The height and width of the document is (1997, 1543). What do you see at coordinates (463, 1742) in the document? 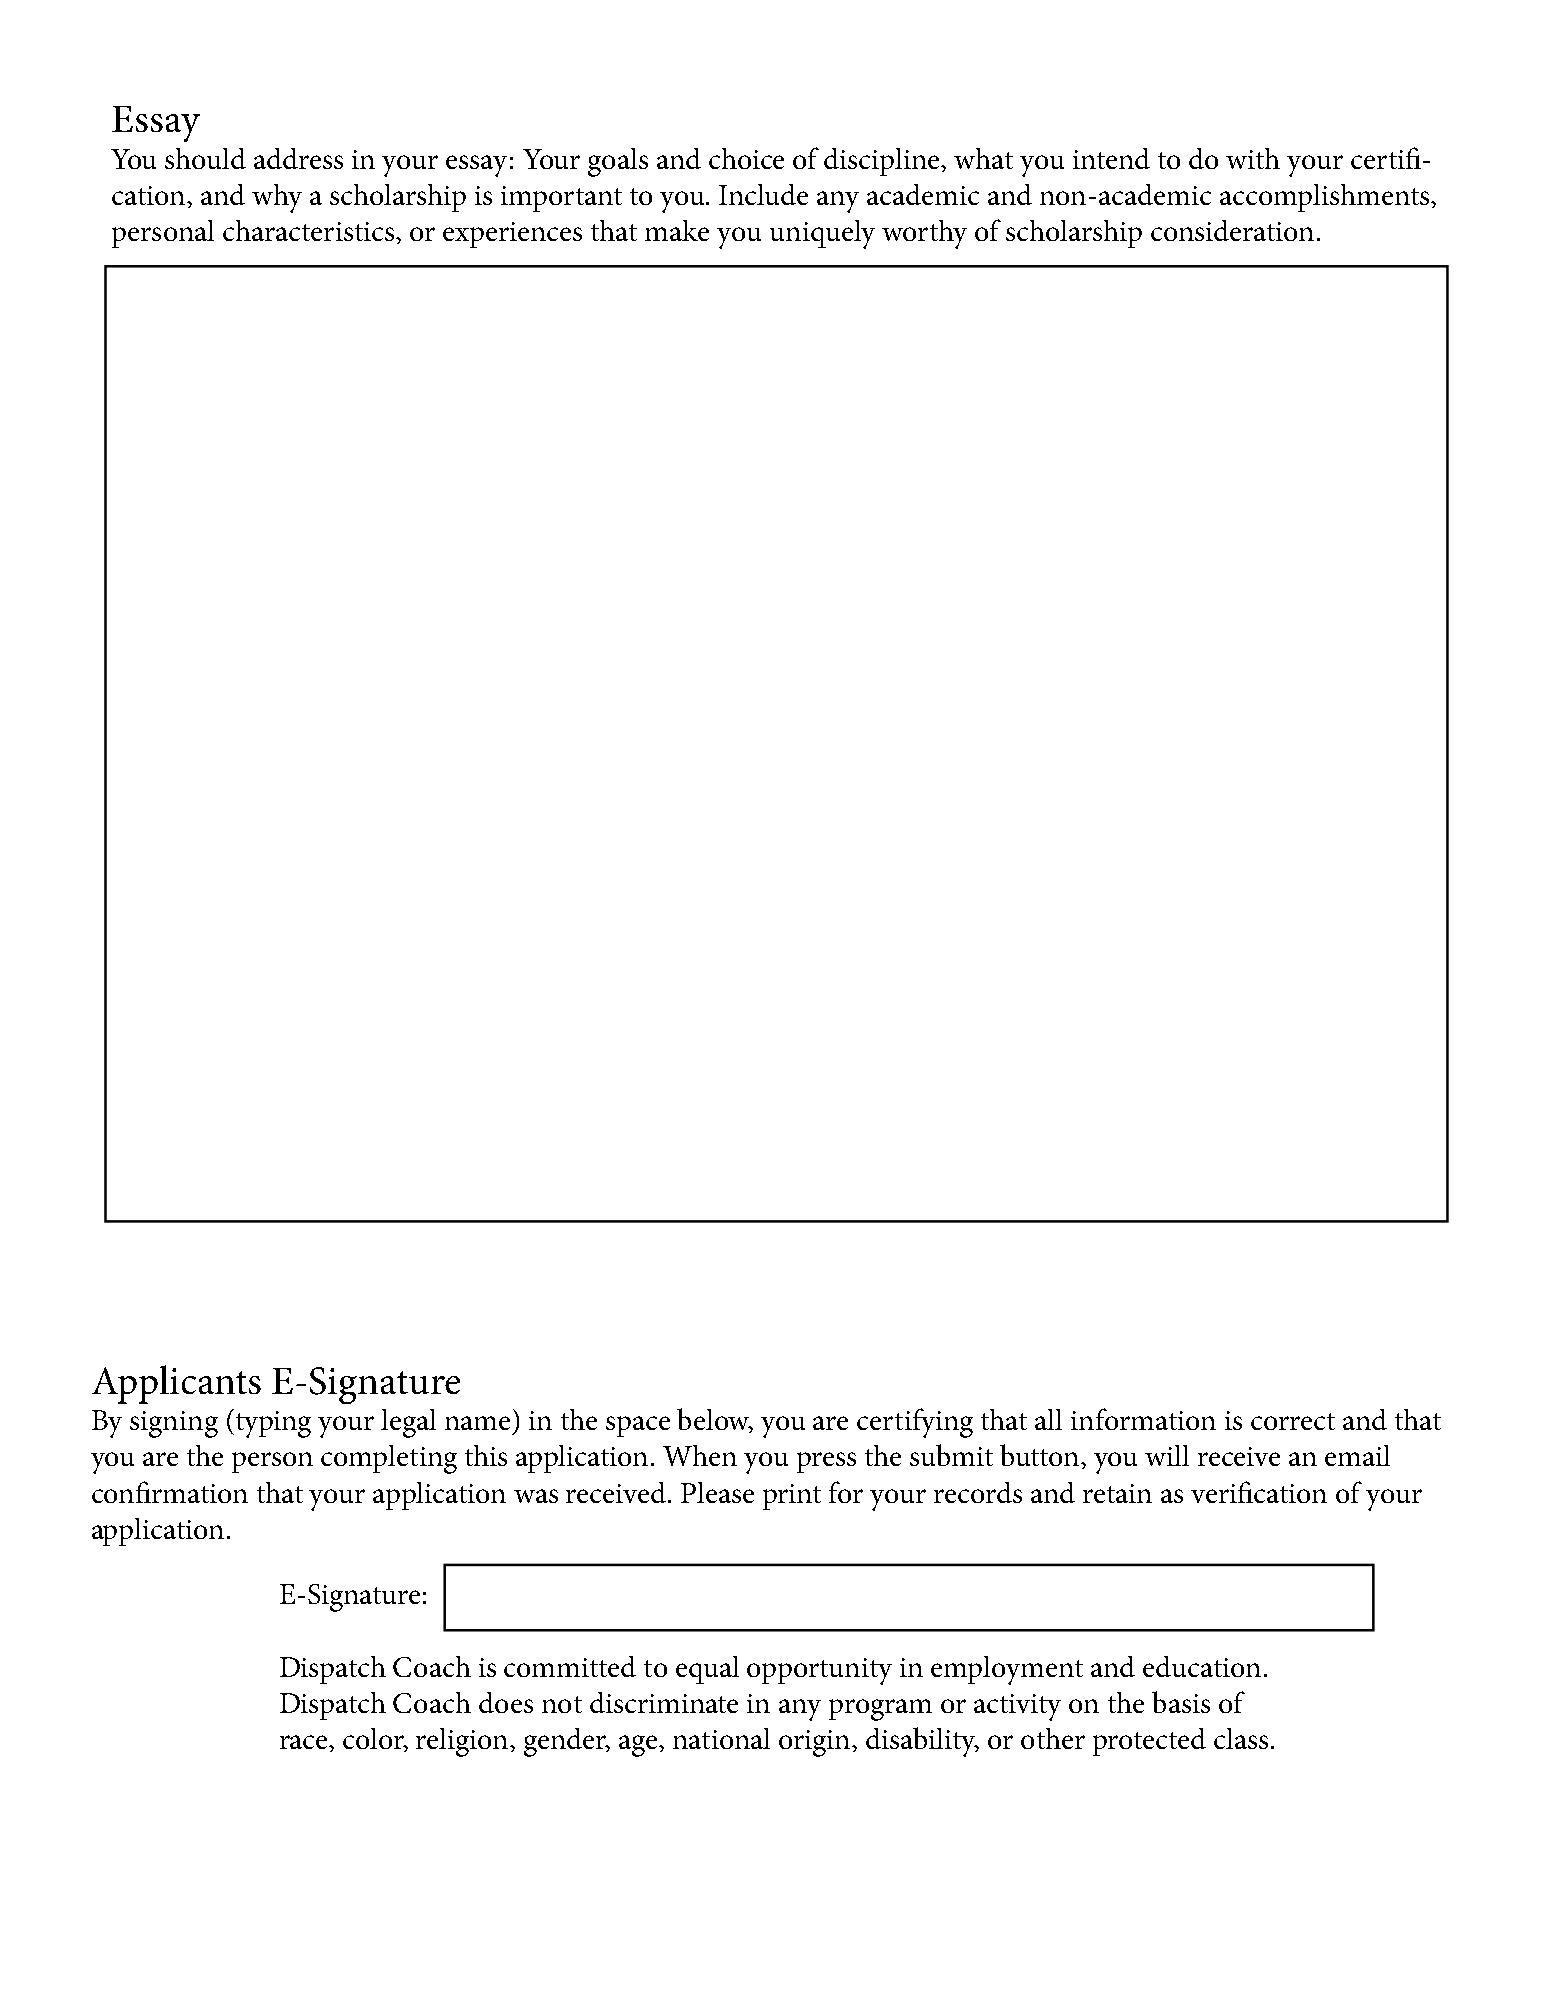
I see `religion` at bounding box center [463, 1742].
